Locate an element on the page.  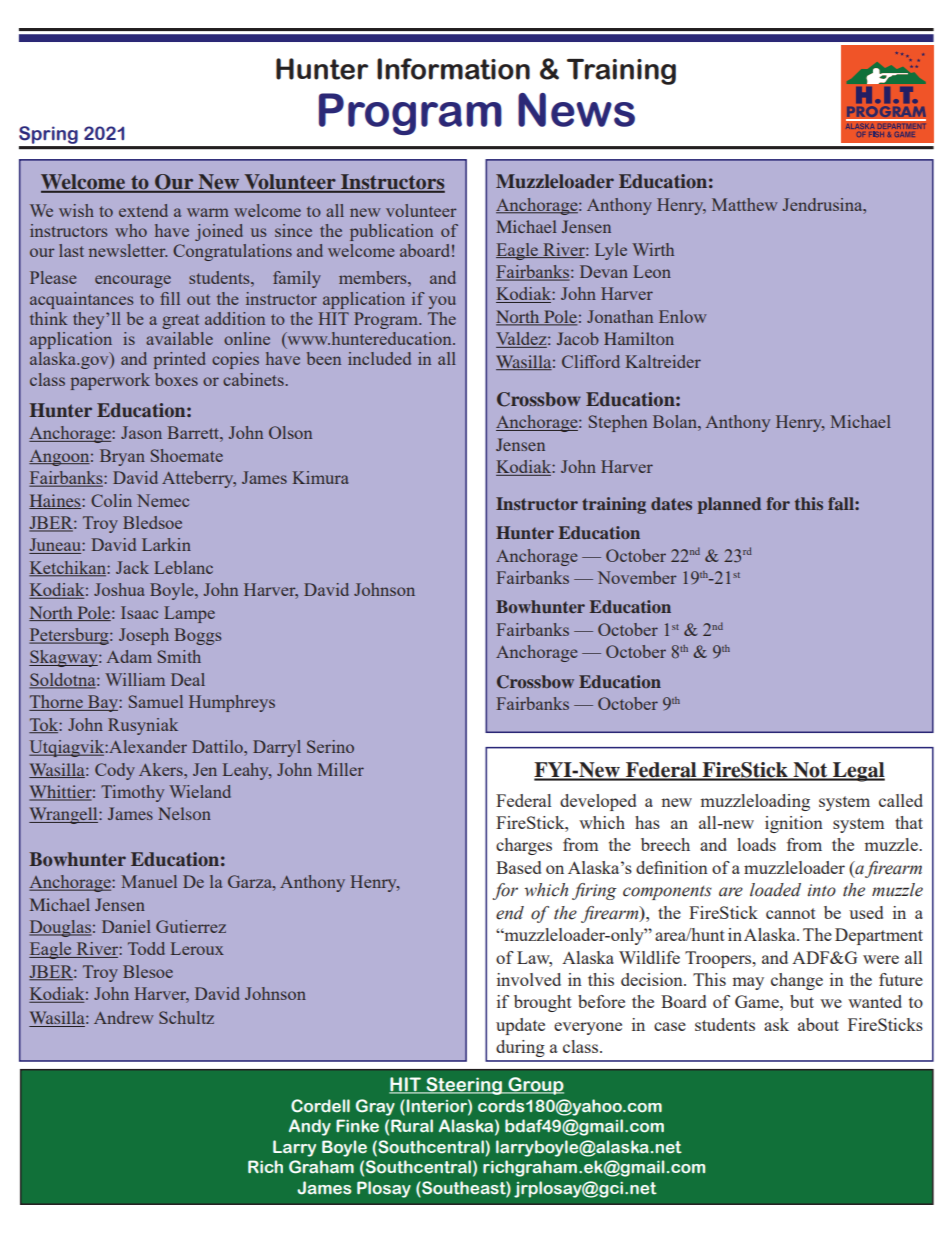
charges is located at coordinates (524, 846).
